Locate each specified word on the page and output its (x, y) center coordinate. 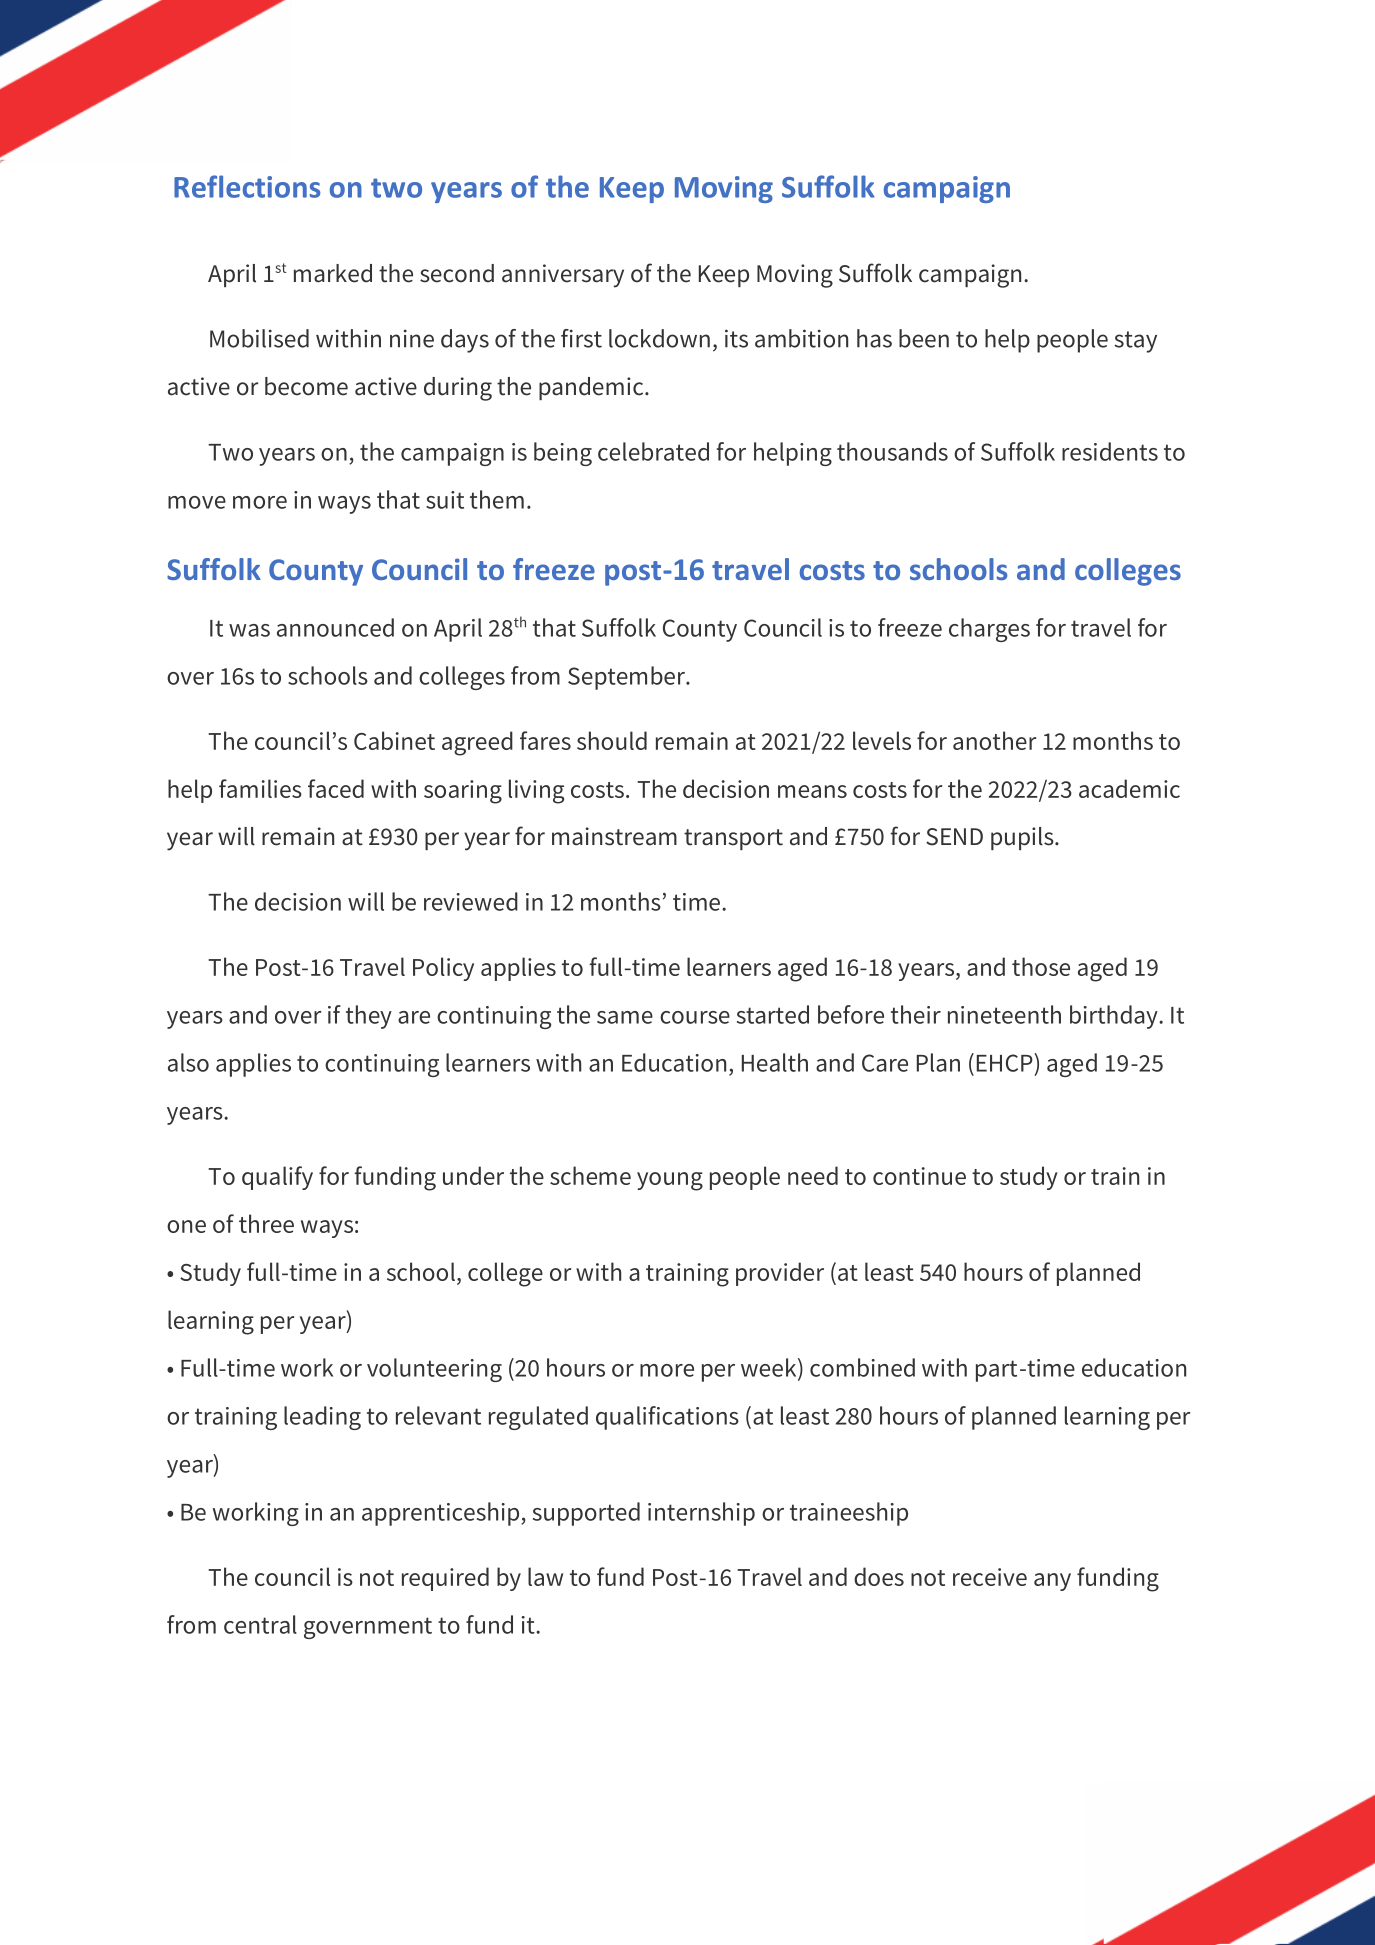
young (670, 1181)
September (627, 678)
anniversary (563, 276)
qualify (277, 1178)
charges (989, 630)
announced (335, 627)
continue (919, 1176)
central (260, 1624)
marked (333, 273)
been (924, 338)
